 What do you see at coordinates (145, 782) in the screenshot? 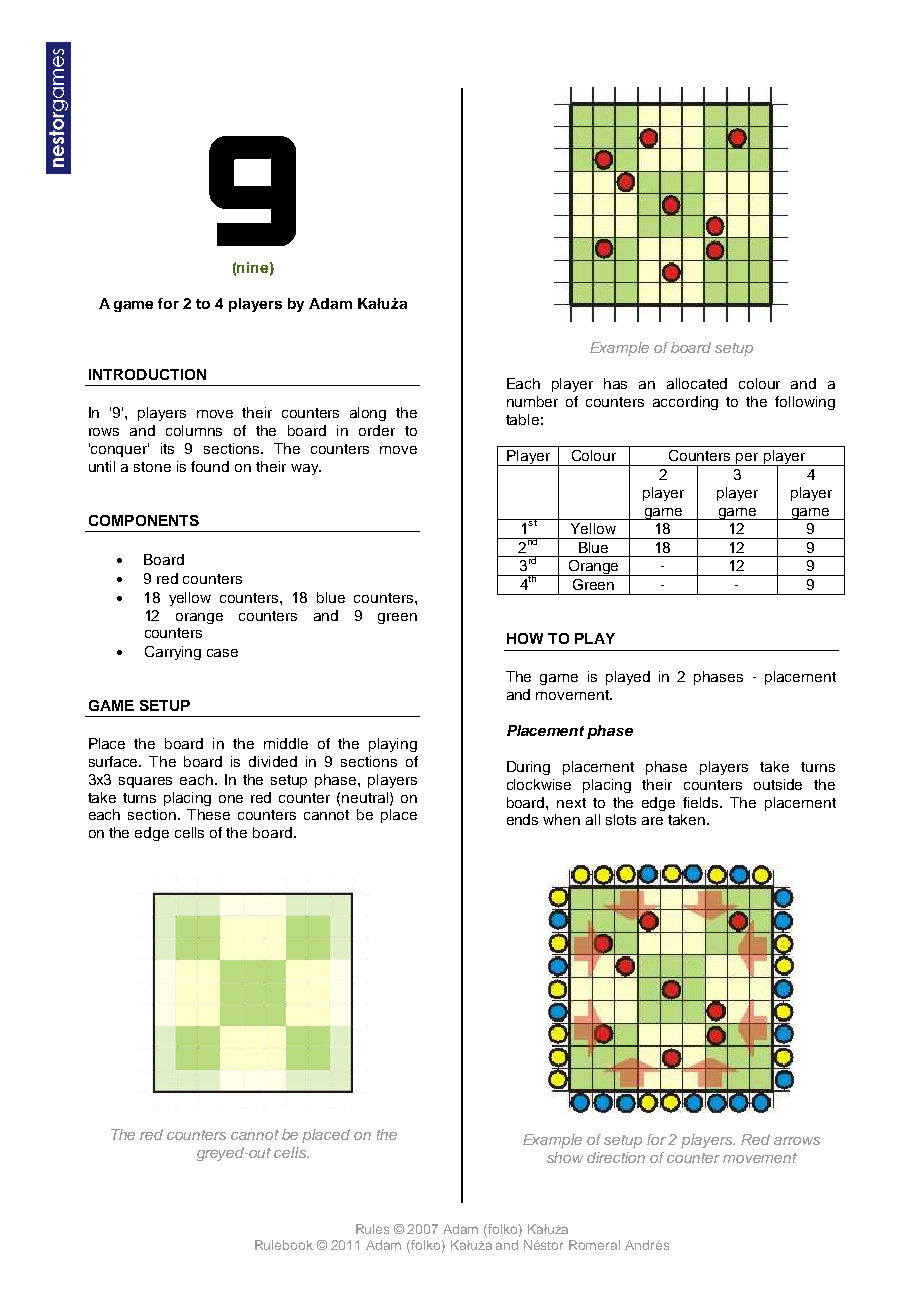
I see `squares` at bounding box center [145, 782].
